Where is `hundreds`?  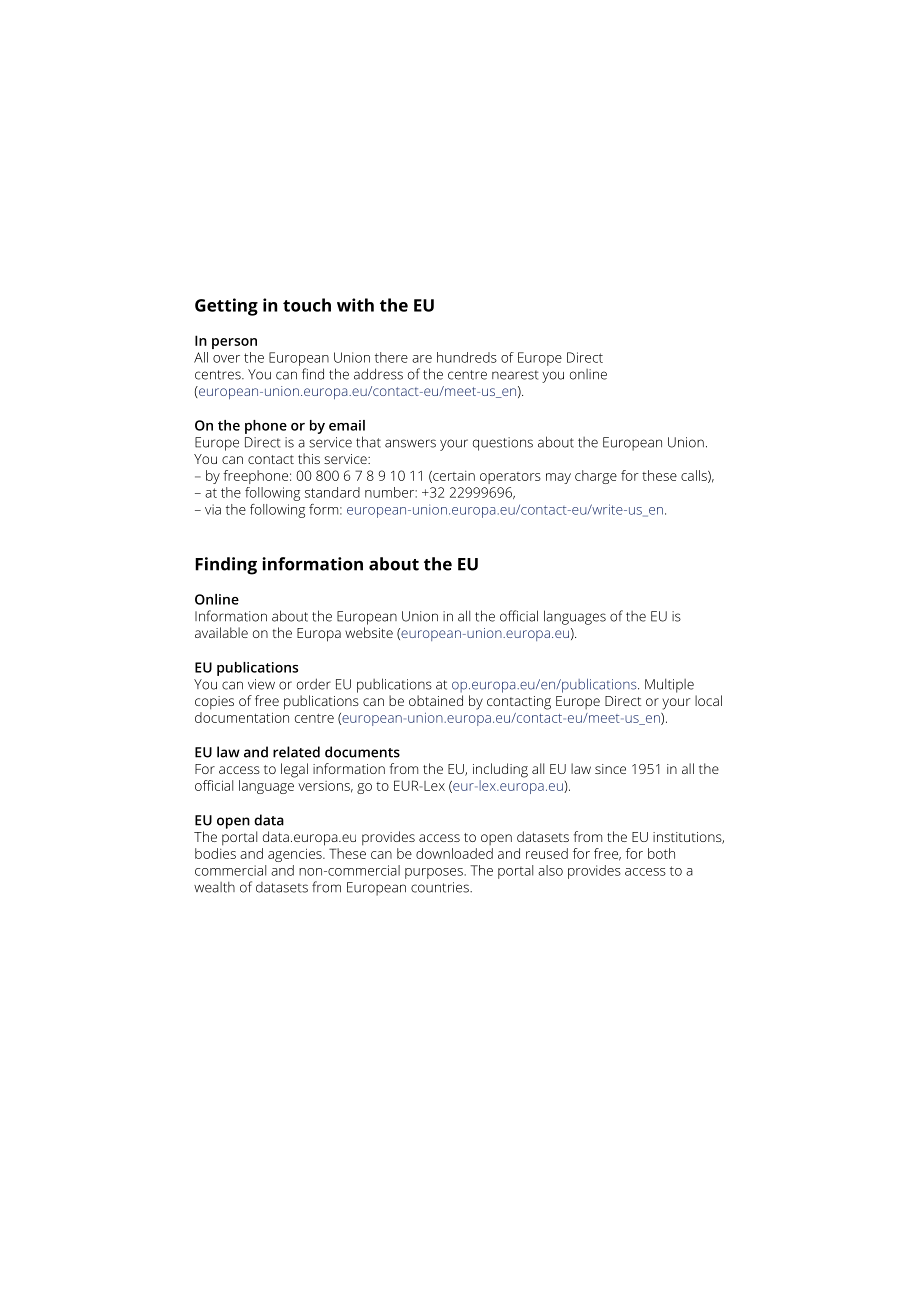
hundreds is located at coordinates (467, 357).
